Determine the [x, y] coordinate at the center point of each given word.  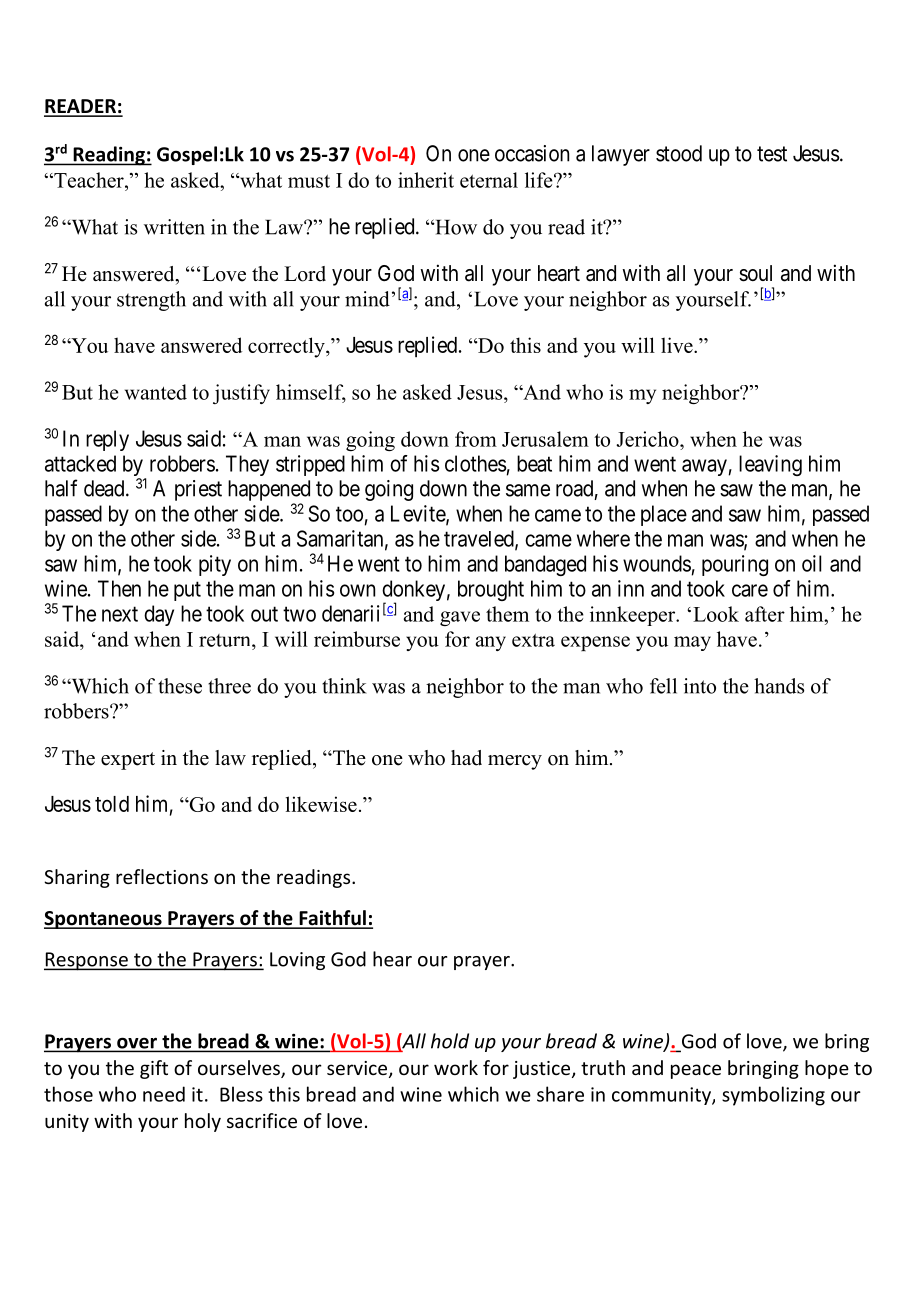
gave [460, 618]
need [164, 1094]
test [772, 154]
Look [716, 614]
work [456, 1067]
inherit [426, 180]
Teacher [89, 180]
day [159, 615]
